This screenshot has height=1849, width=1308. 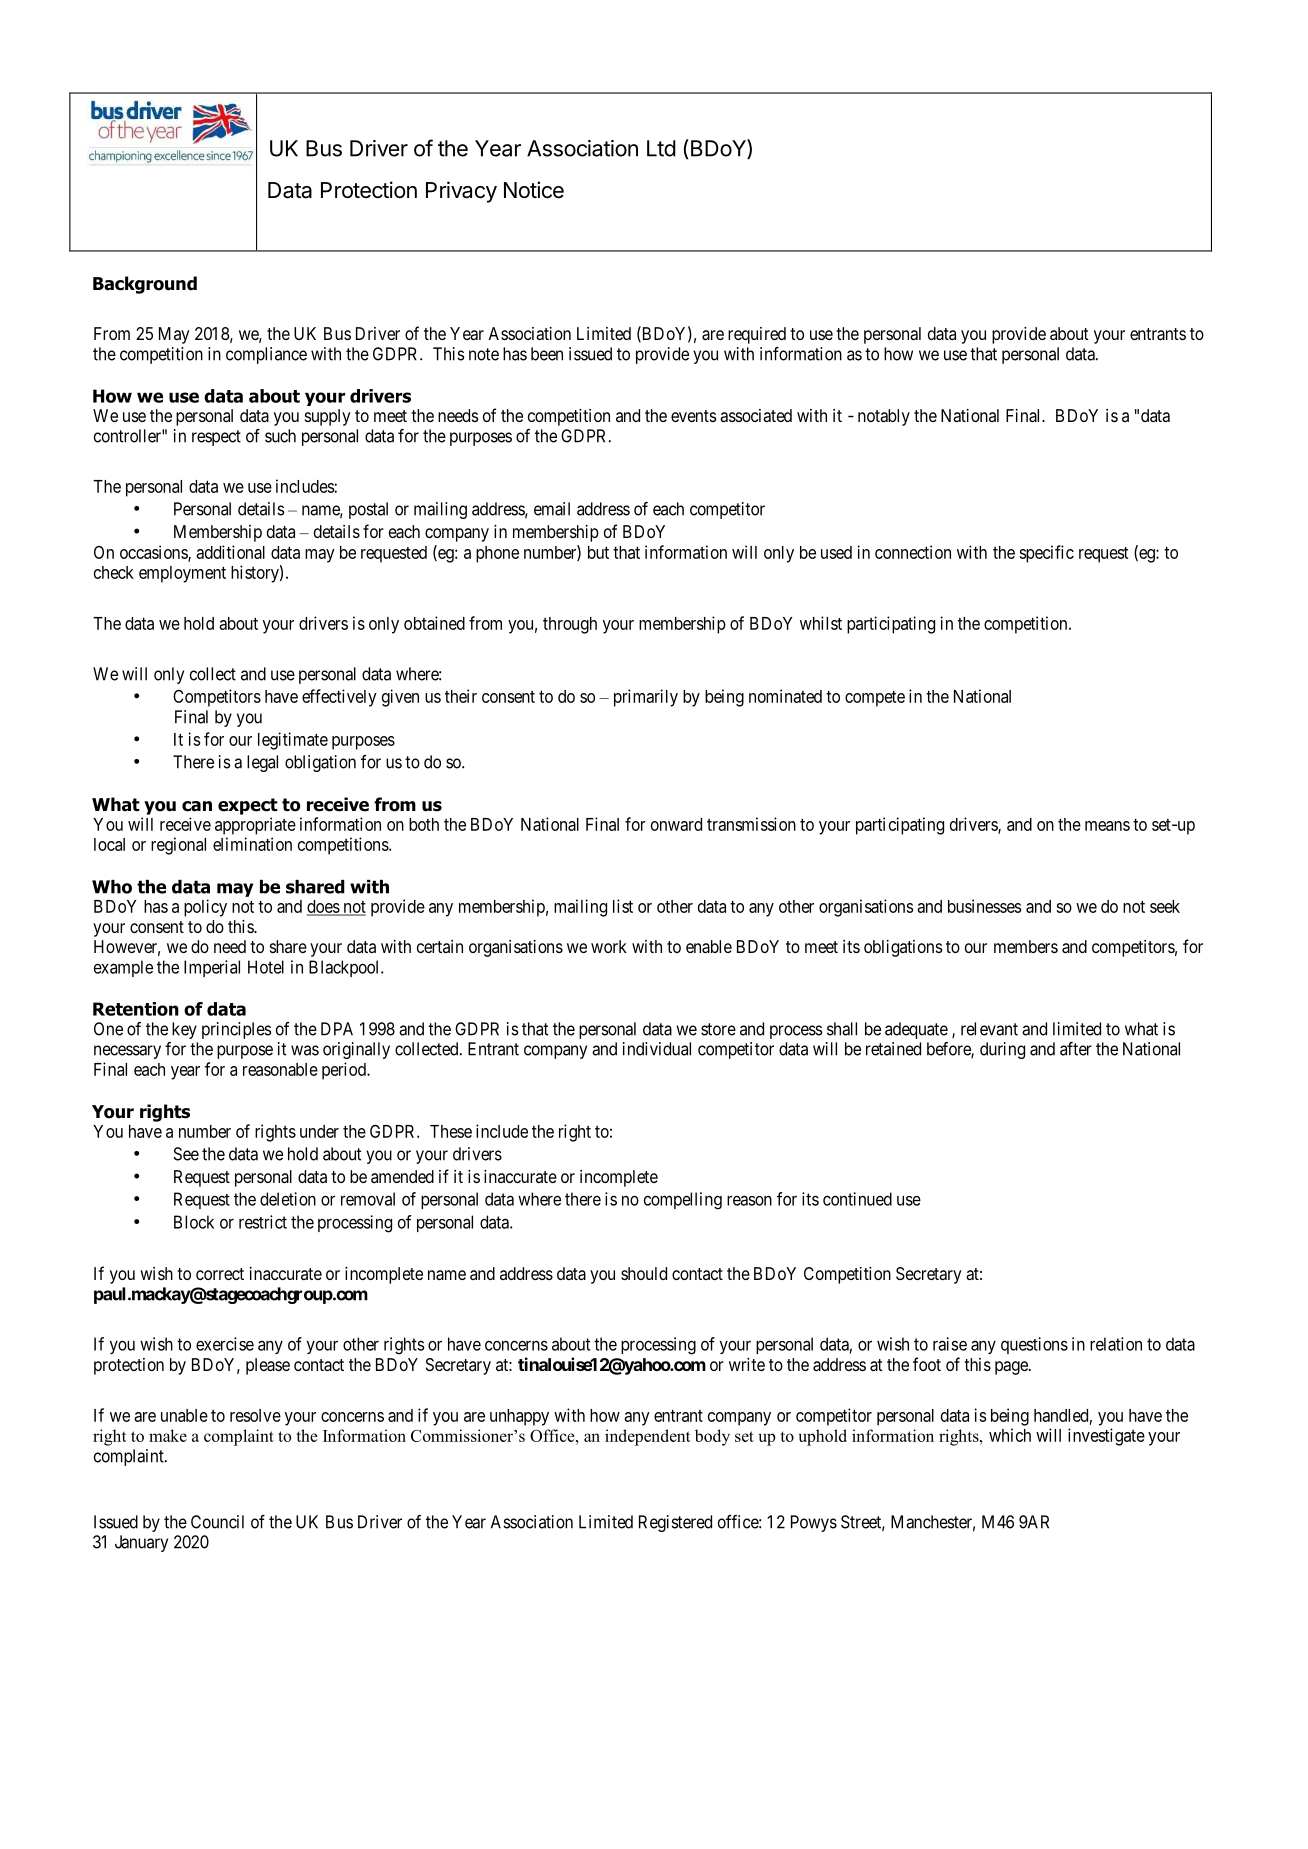 What do you see at coordinates (252, 844) in the screenshot?
I see `elimination` at bounding box center [252, 844].
